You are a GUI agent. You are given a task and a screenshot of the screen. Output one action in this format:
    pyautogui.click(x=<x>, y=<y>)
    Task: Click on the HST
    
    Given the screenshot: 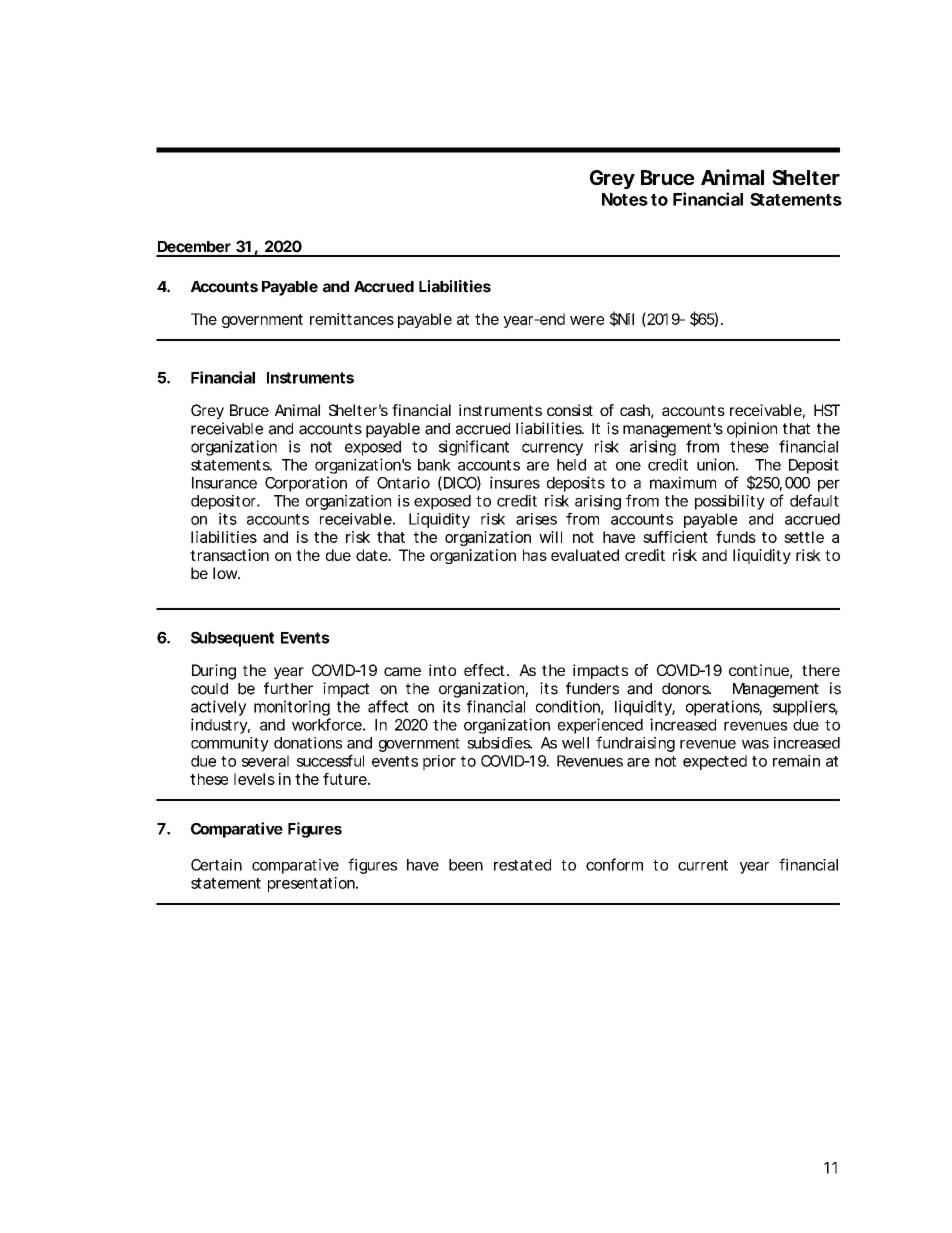 What is the action you would take?
    pyautogui.click(x=827, y=410)
